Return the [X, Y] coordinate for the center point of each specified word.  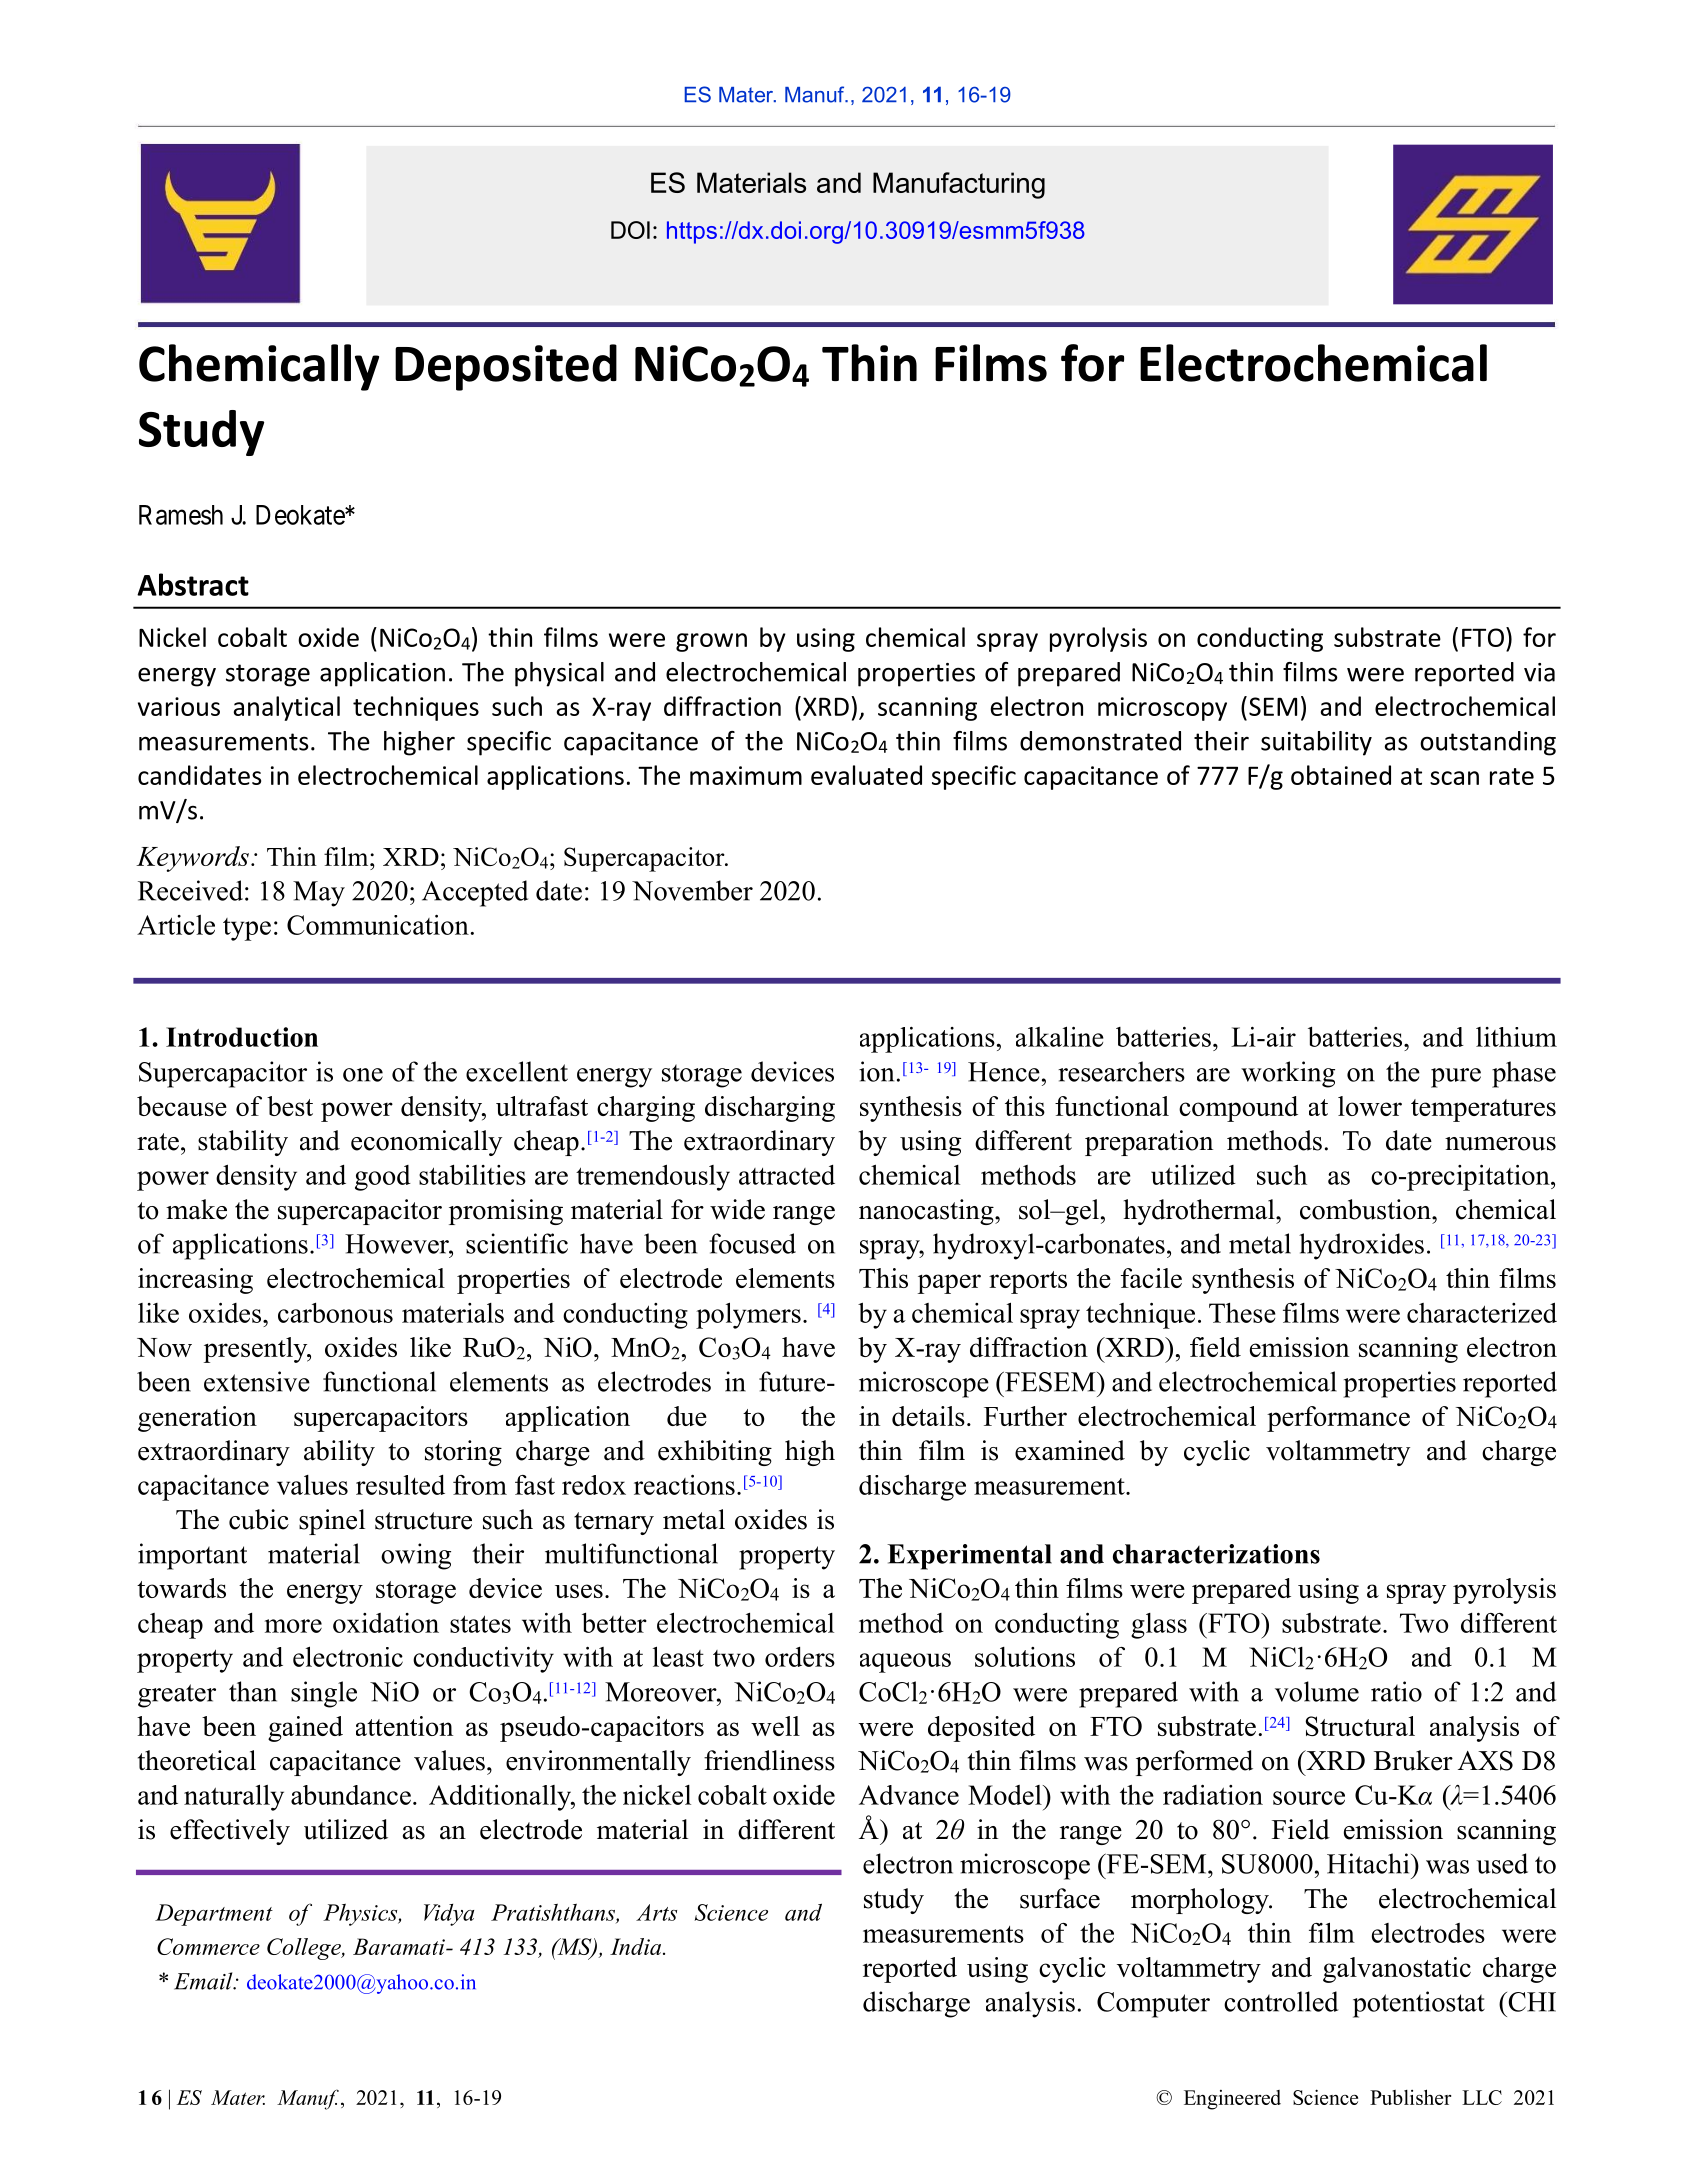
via [1539, 672]
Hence [1004, 1072]
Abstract [193, 584]
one [363, 1075]
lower [1370, 1106]
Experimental [969, 1557]
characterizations [1216, 1554]
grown [711, 642]
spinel [332, 1522]
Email [204, 1981]
